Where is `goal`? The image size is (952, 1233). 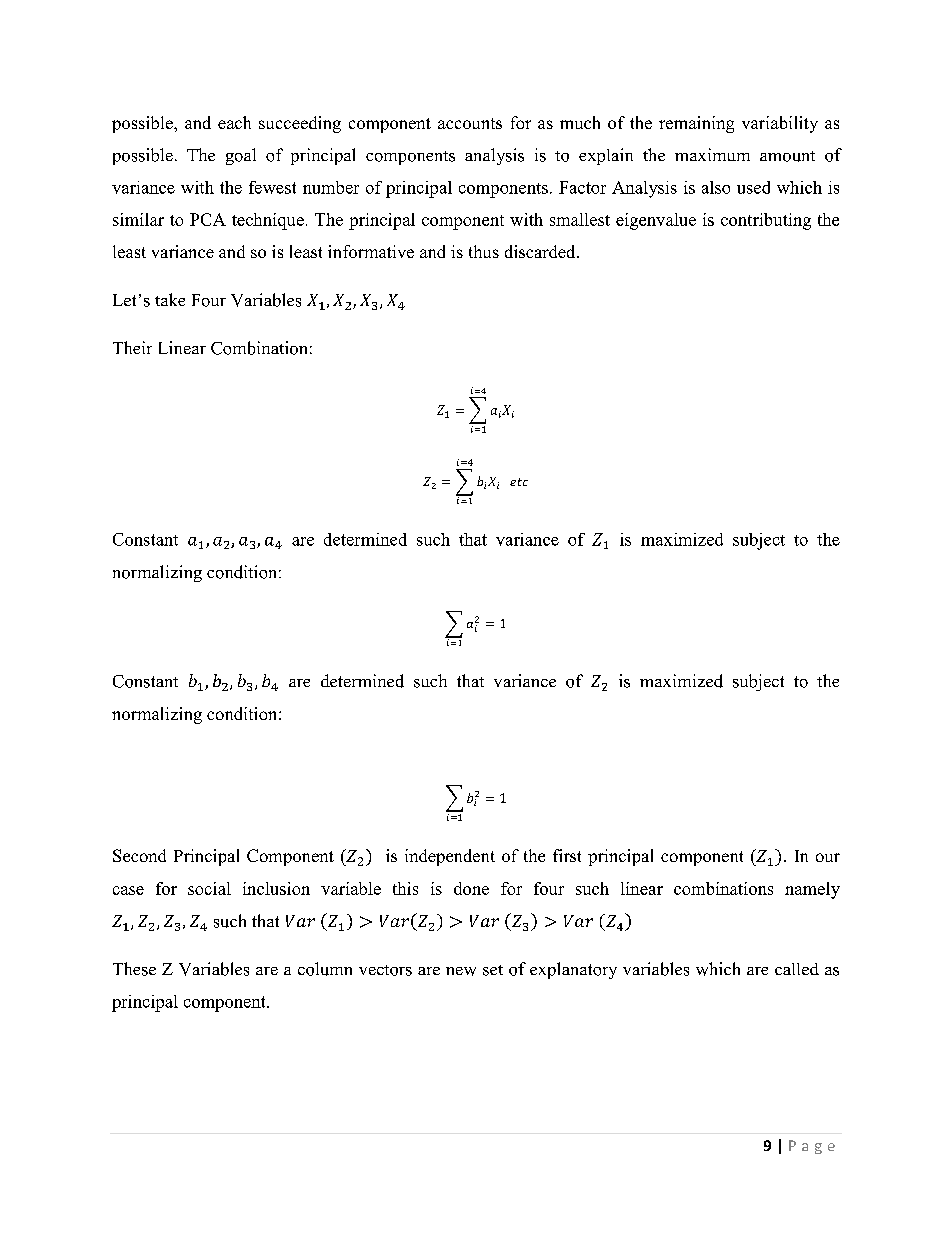
goal is located at coordinates (241, 156).
